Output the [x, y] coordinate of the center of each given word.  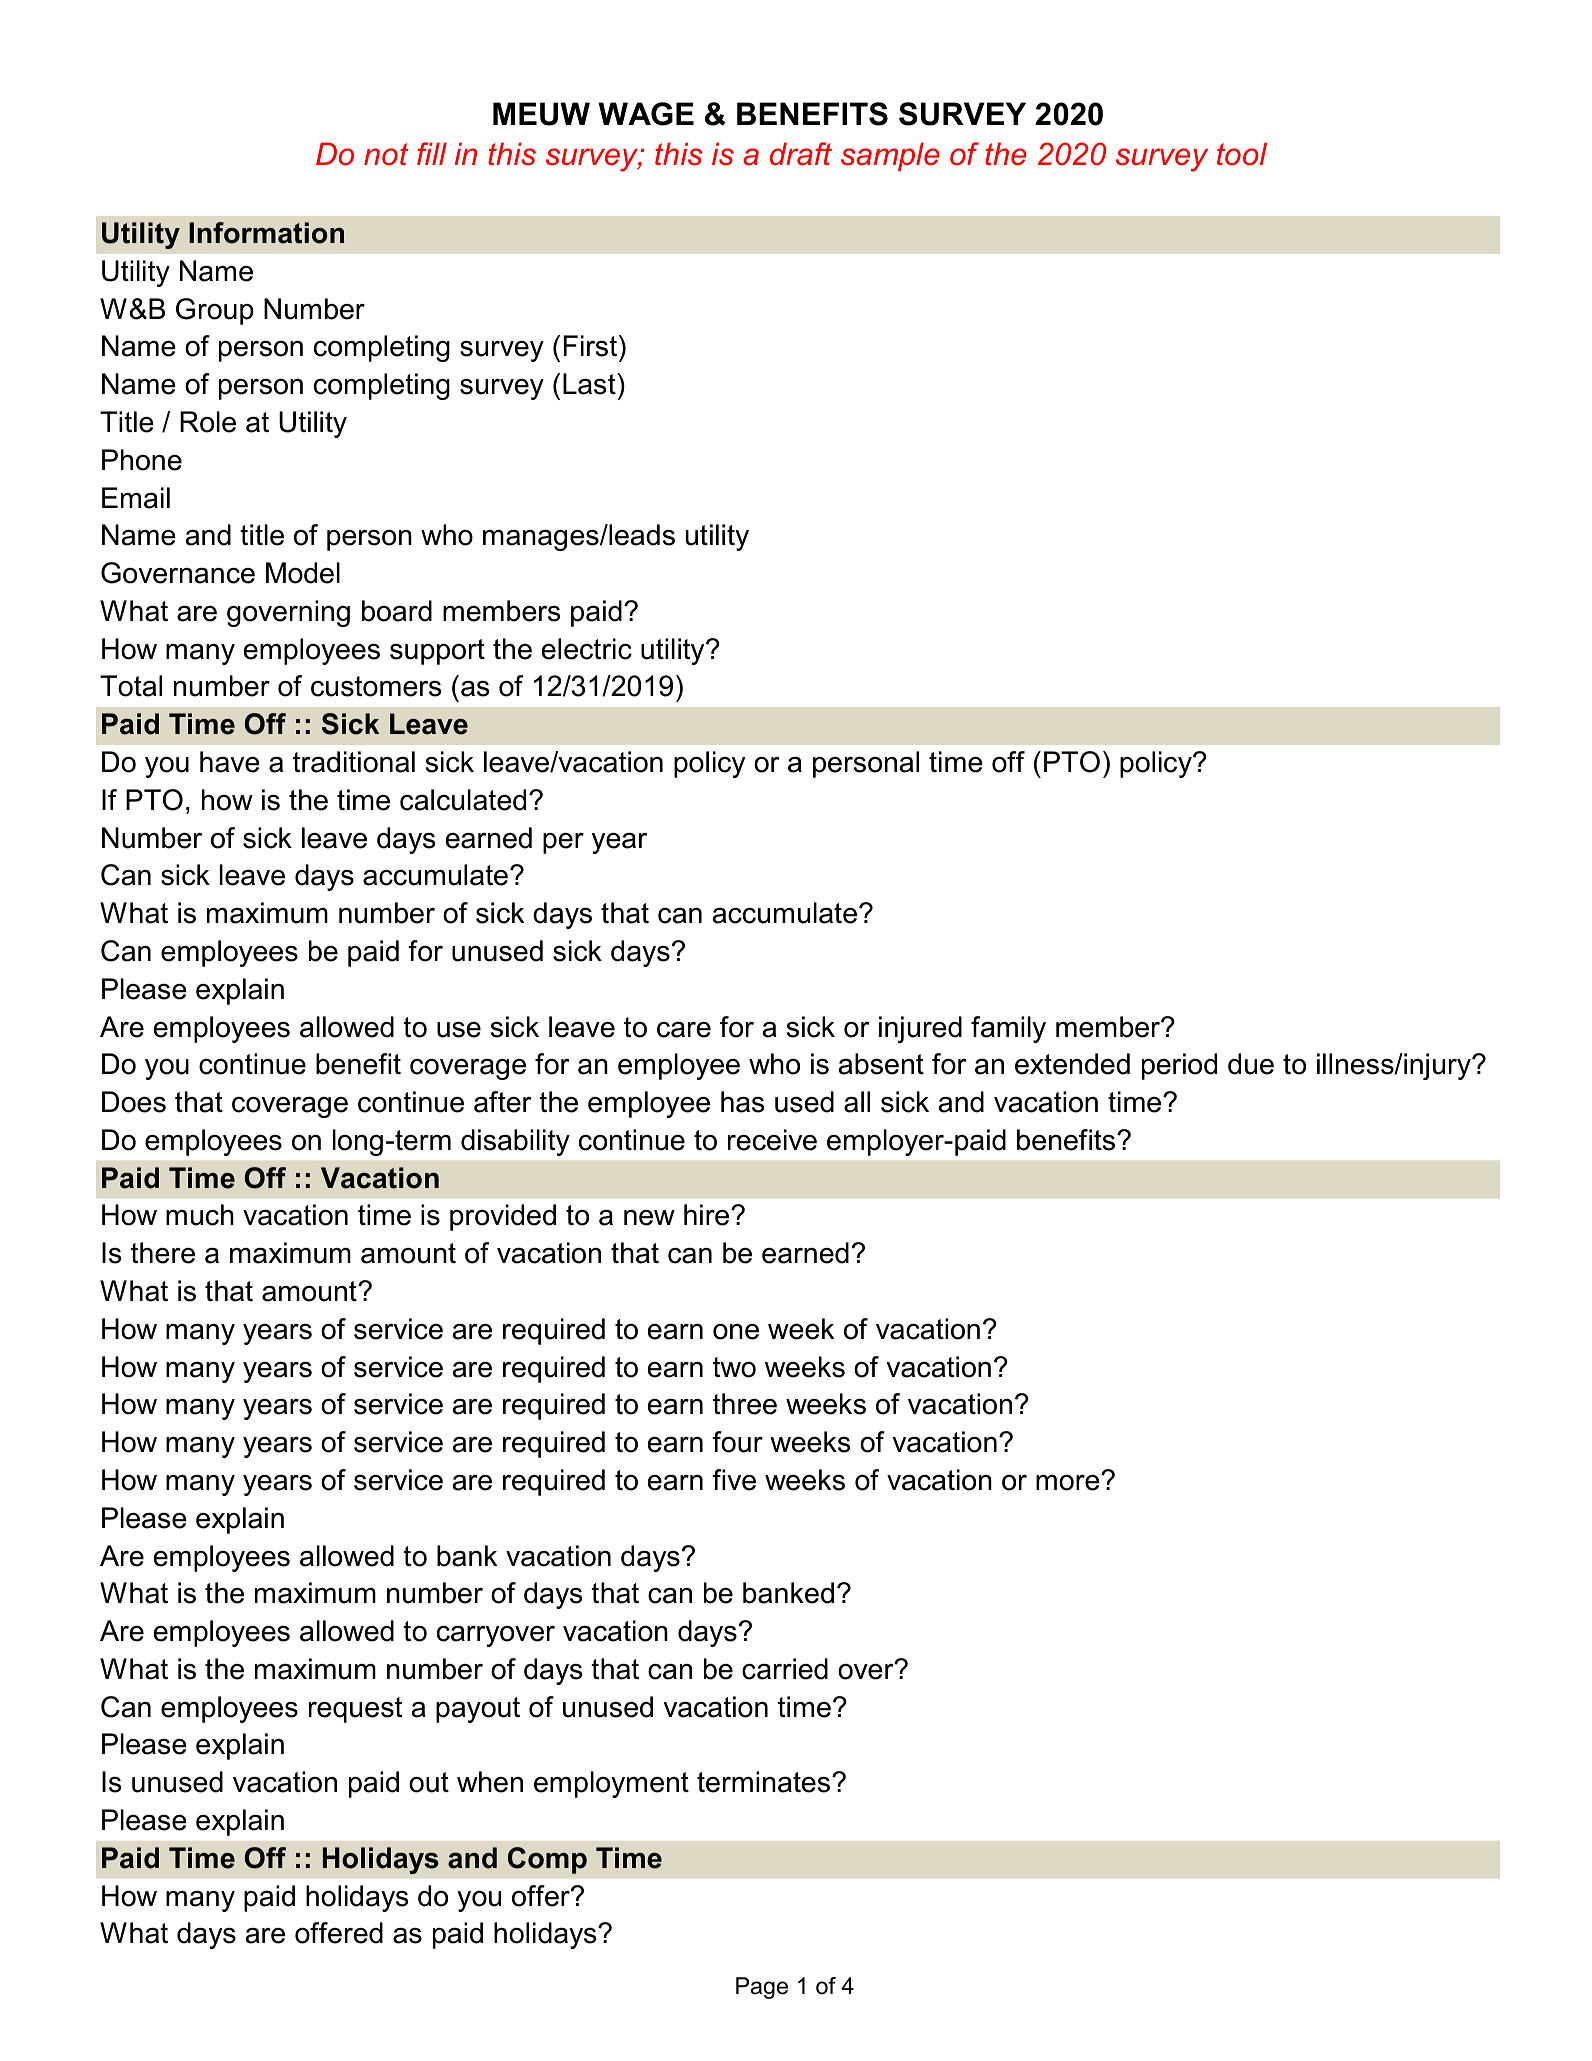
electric [587, 649]
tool [1242, 154]
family [1008, 1029]
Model [303, 573]
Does [134, 1102]
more [1069, 1482]
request [355, 1710]
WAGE [646, 114]
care [684, 1030]
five [734, 1480]
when [490, 1782]
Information [266, 233]
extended [1072, 1064]
